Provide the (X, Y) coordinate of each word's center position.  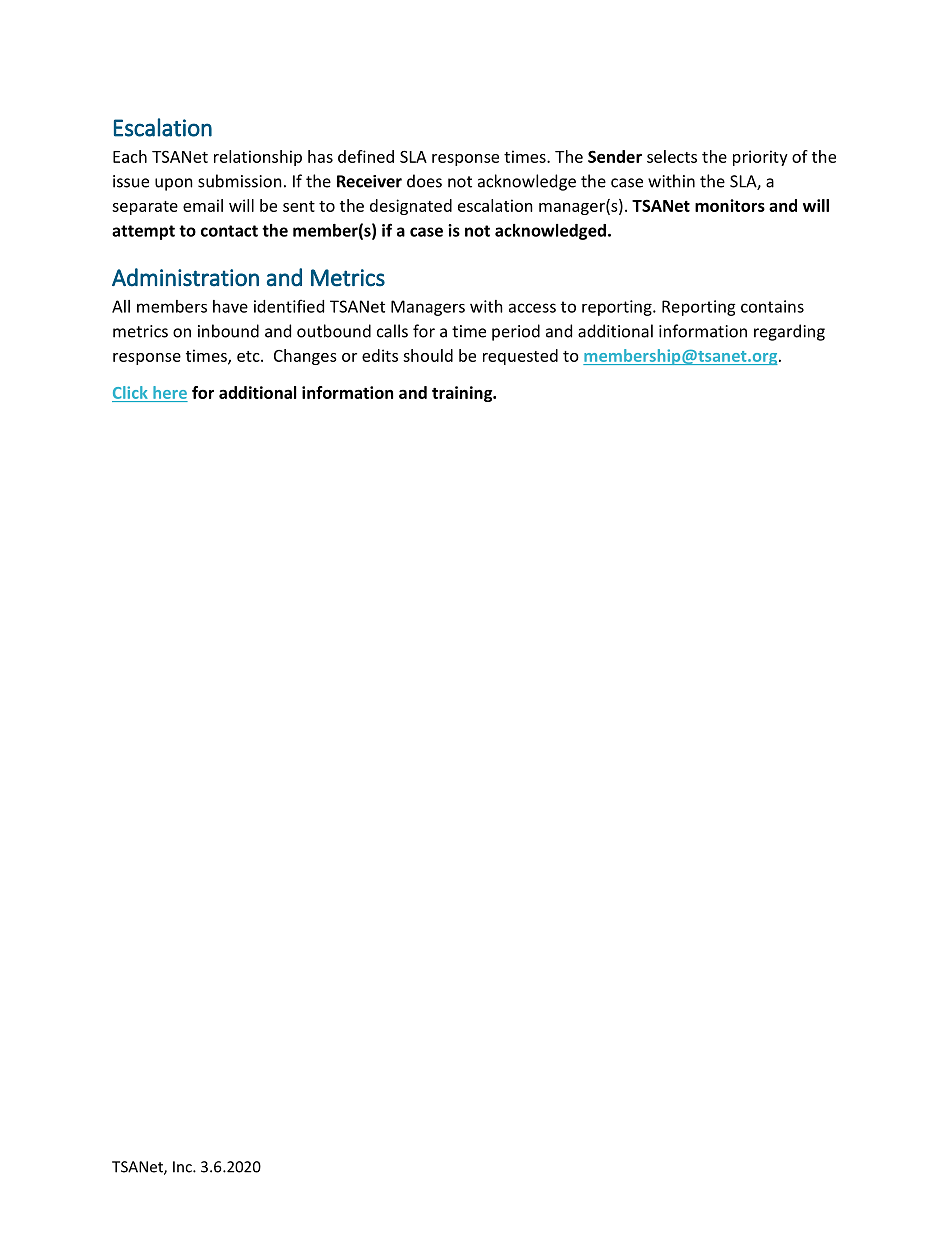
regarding (789, 332)
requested (520, 357)
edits (380, 355)
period (516, 332)
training (463, 394)
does (424, 181)
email (203, 205)
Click (131, 394)
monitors (730, 205)
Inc (183, 1167)
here (169, 394)
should (428, 355)
